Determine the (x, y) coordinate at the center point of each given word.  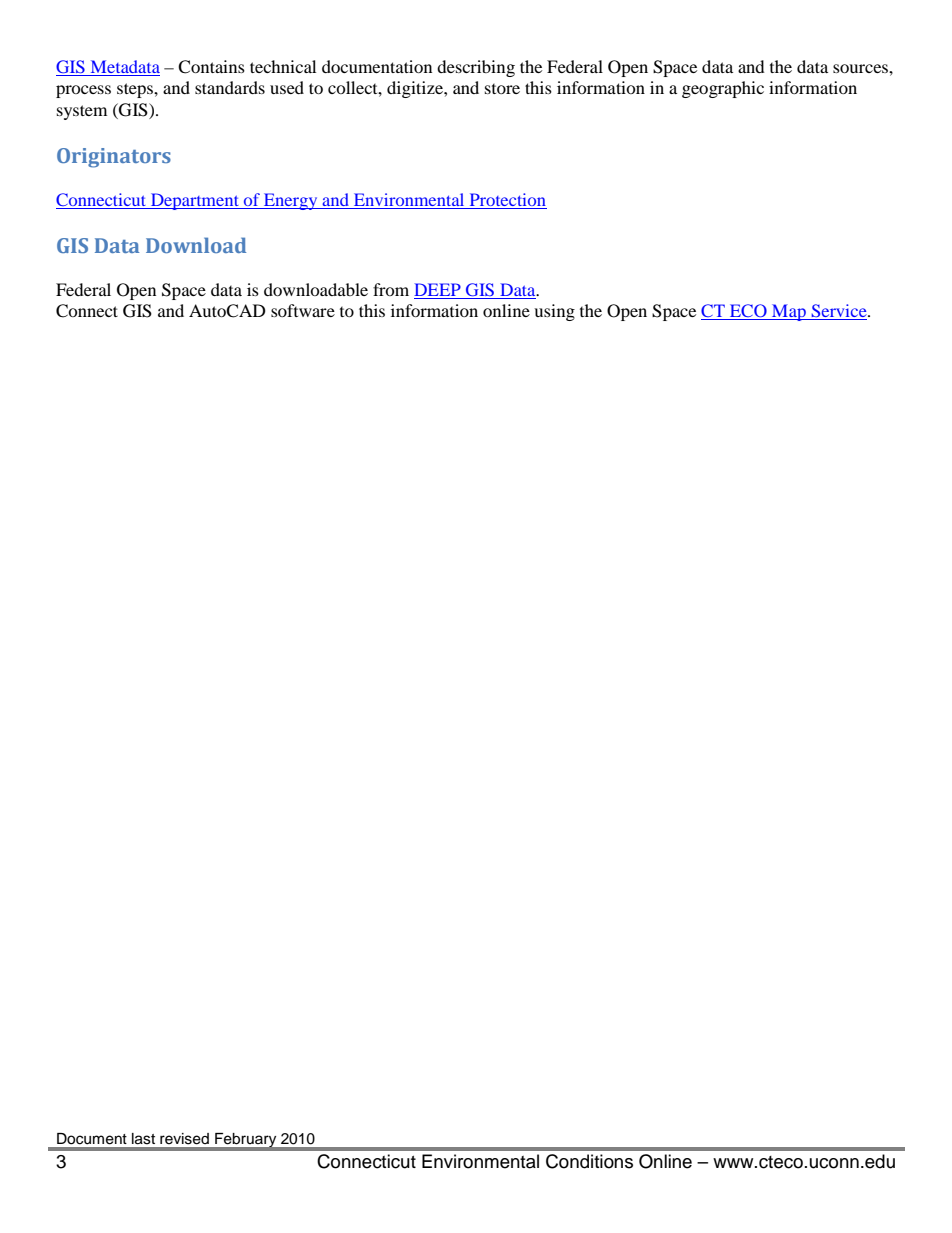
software (303, 310)
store (502, 89)
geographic (723, 89)
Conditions (589, 1161)
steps (136, 90)
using (554, 312)
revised (184, 1139)
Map (789, 312)
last (143, 1139)
